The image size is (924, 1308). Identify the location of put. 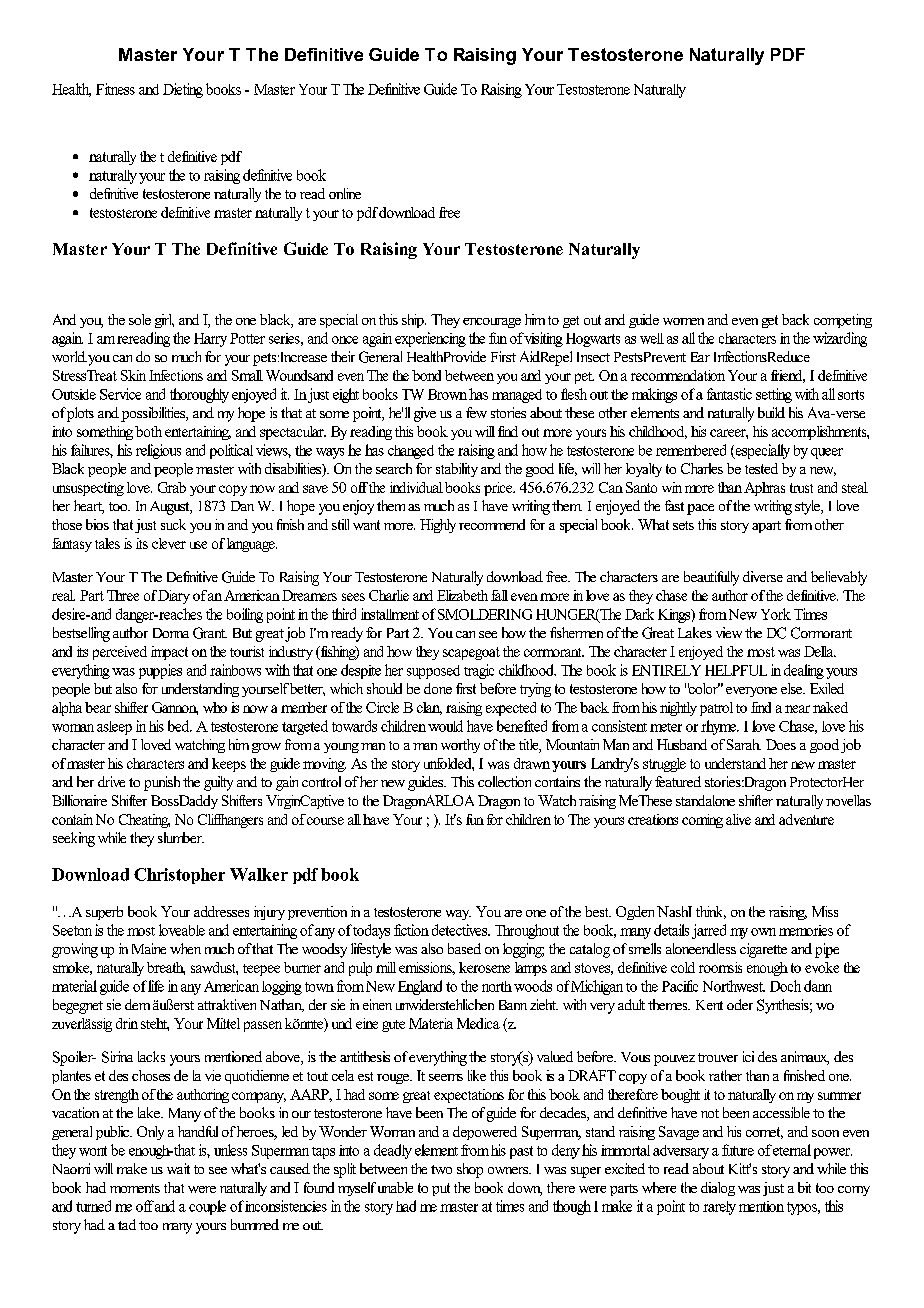
(441, 1189).
